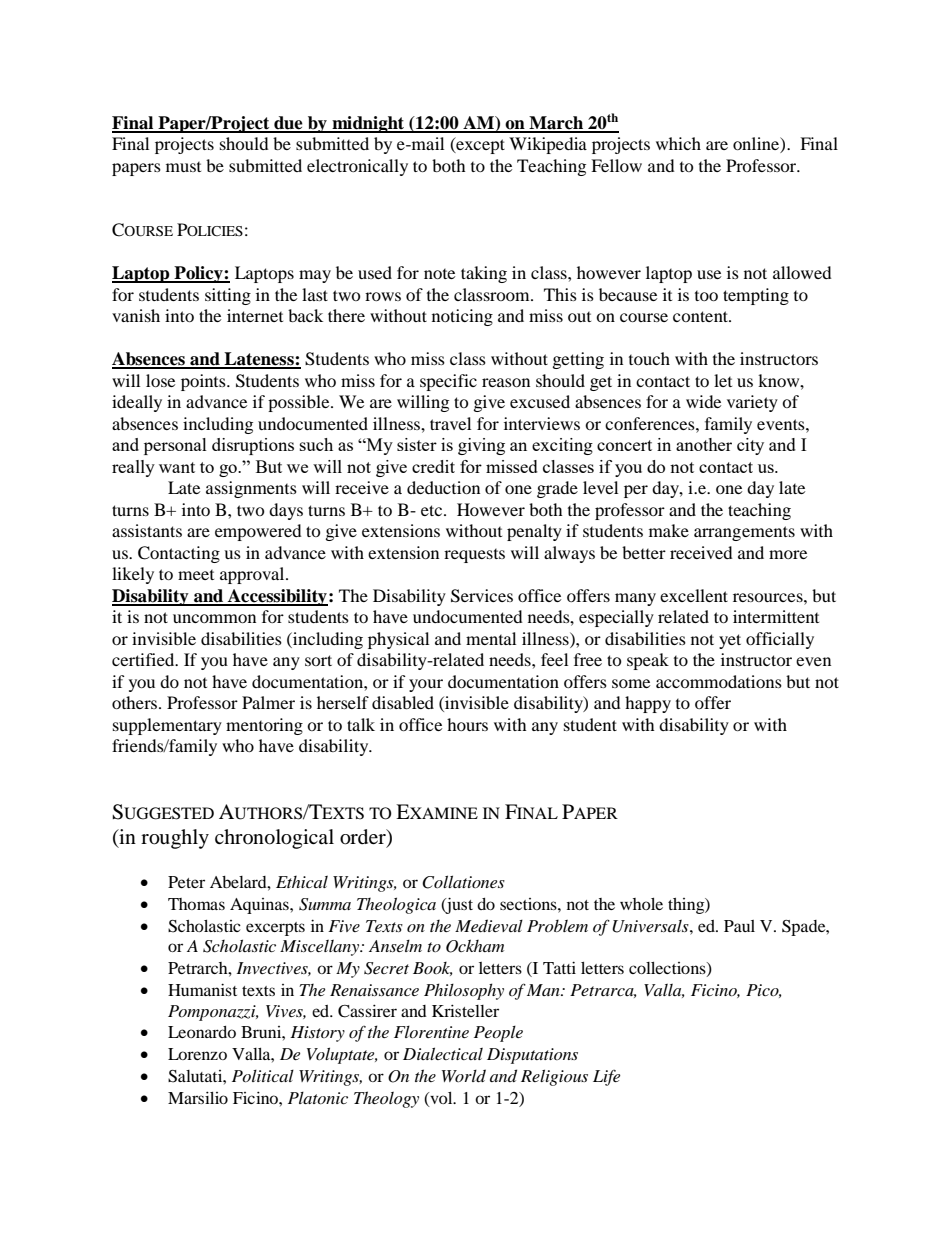 The height and width of the page is (1233, 952). I want to click on Services, so click(482, 596).
